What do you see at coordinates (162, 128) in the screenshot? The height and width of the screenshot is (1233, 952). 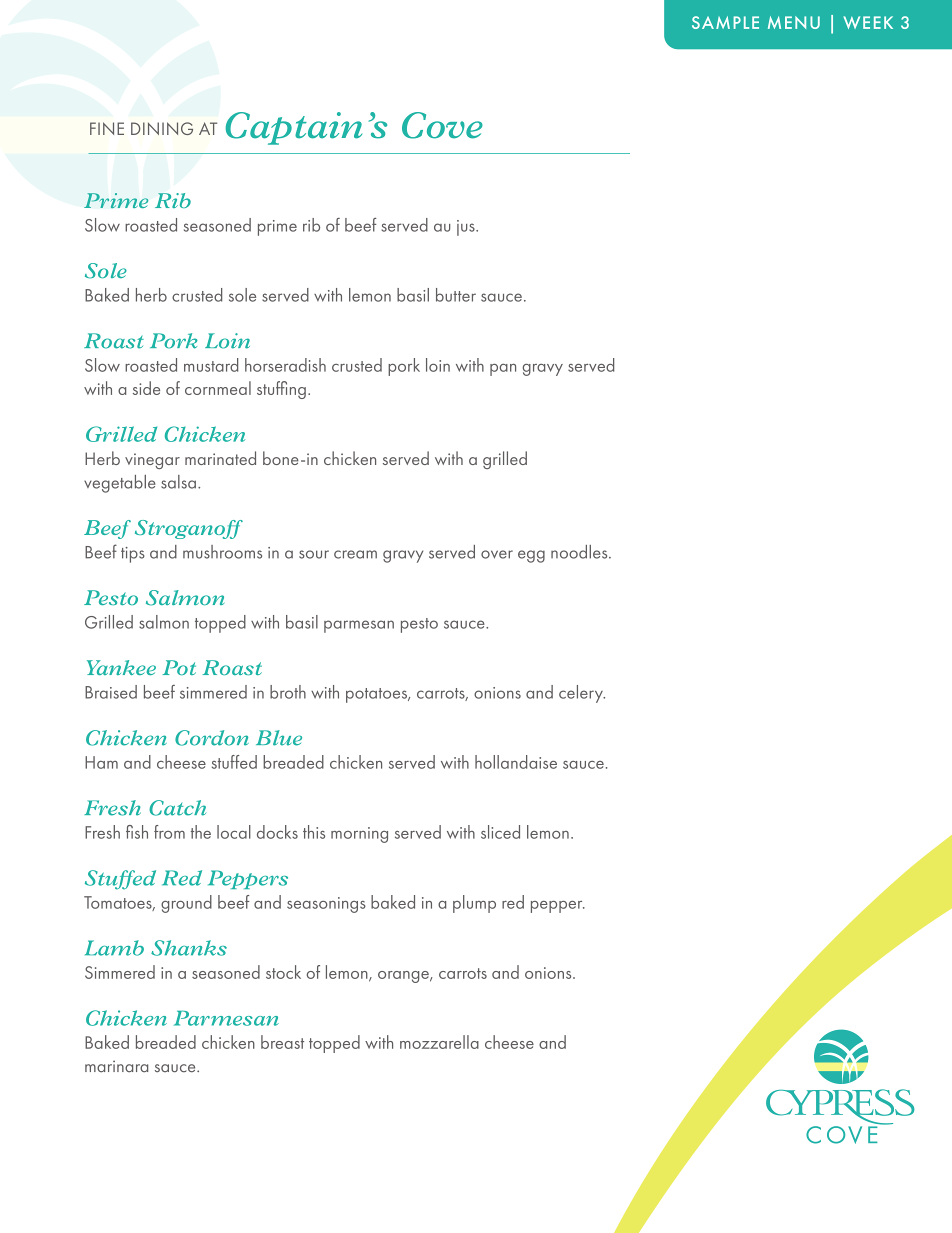 I see `DINING` at bounding box center [162, 128].
